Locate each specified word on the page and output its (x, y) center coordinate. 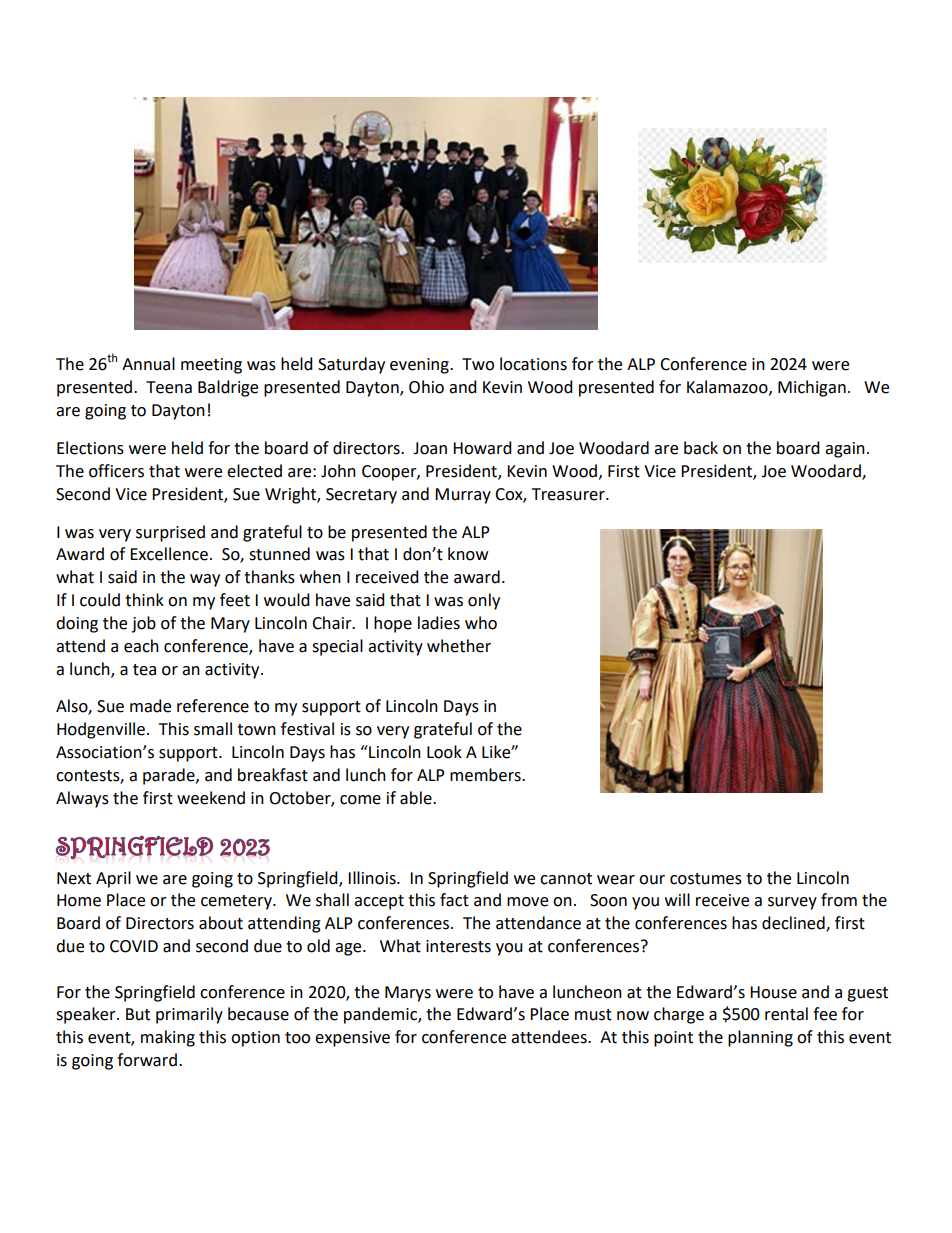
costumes (706, 879)
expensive (352, 1039)
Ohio (426, 387)
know (468, 554)
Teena (169, 387)
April (113, 879)
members (486, 775)
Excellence (169, 554)
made (150, 706)
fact (454, 900)
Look (444, 752)
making (168, 1038)
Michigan (812, 388)
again (845, 450)
